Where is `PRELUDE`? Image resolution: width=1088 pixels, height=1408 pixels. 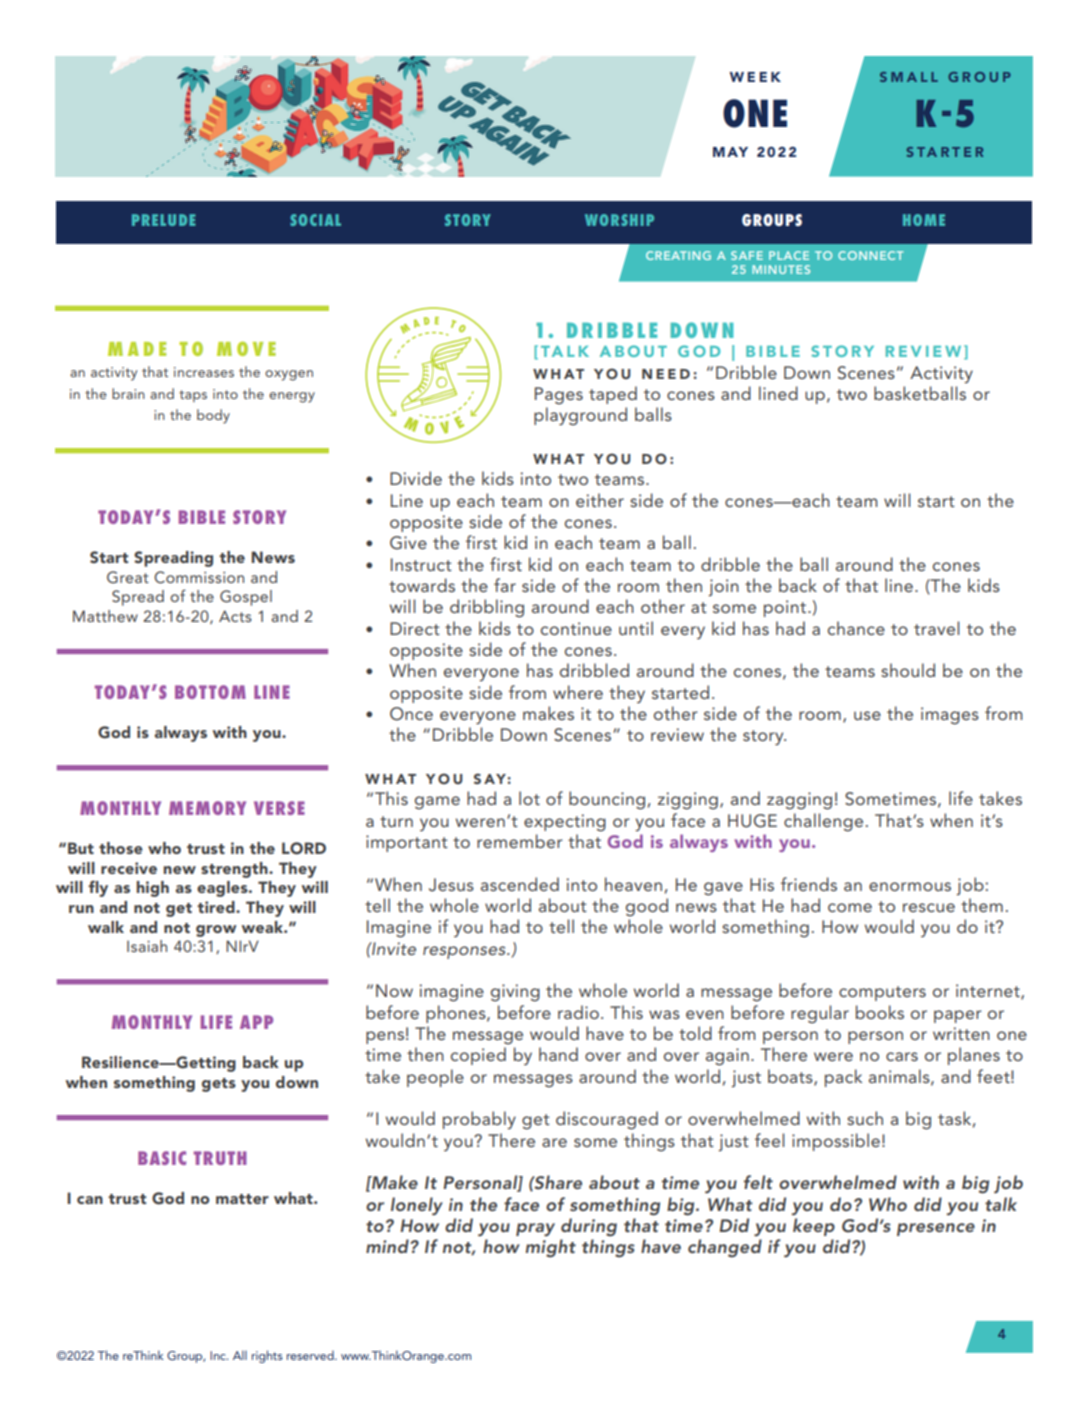 PRELUDE is located at coordinates (163, 220).
